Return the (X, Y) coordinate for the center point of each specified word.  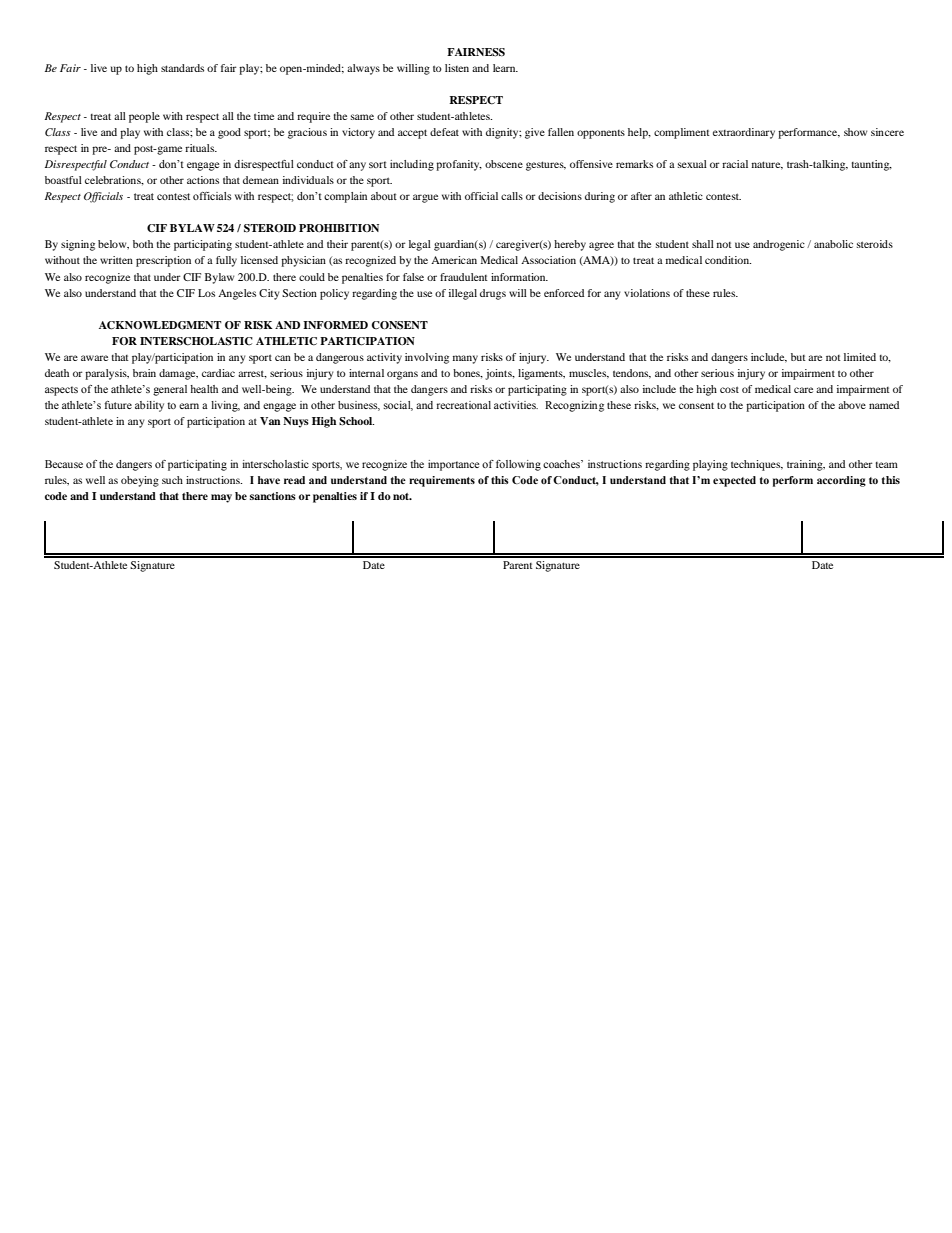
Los (206, 293)
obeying (140, 481)
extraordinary (744, 133)
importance (453, 465)
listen (457, 68)
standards (182, 68)
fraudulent (464, 277)
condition (728, 260)
